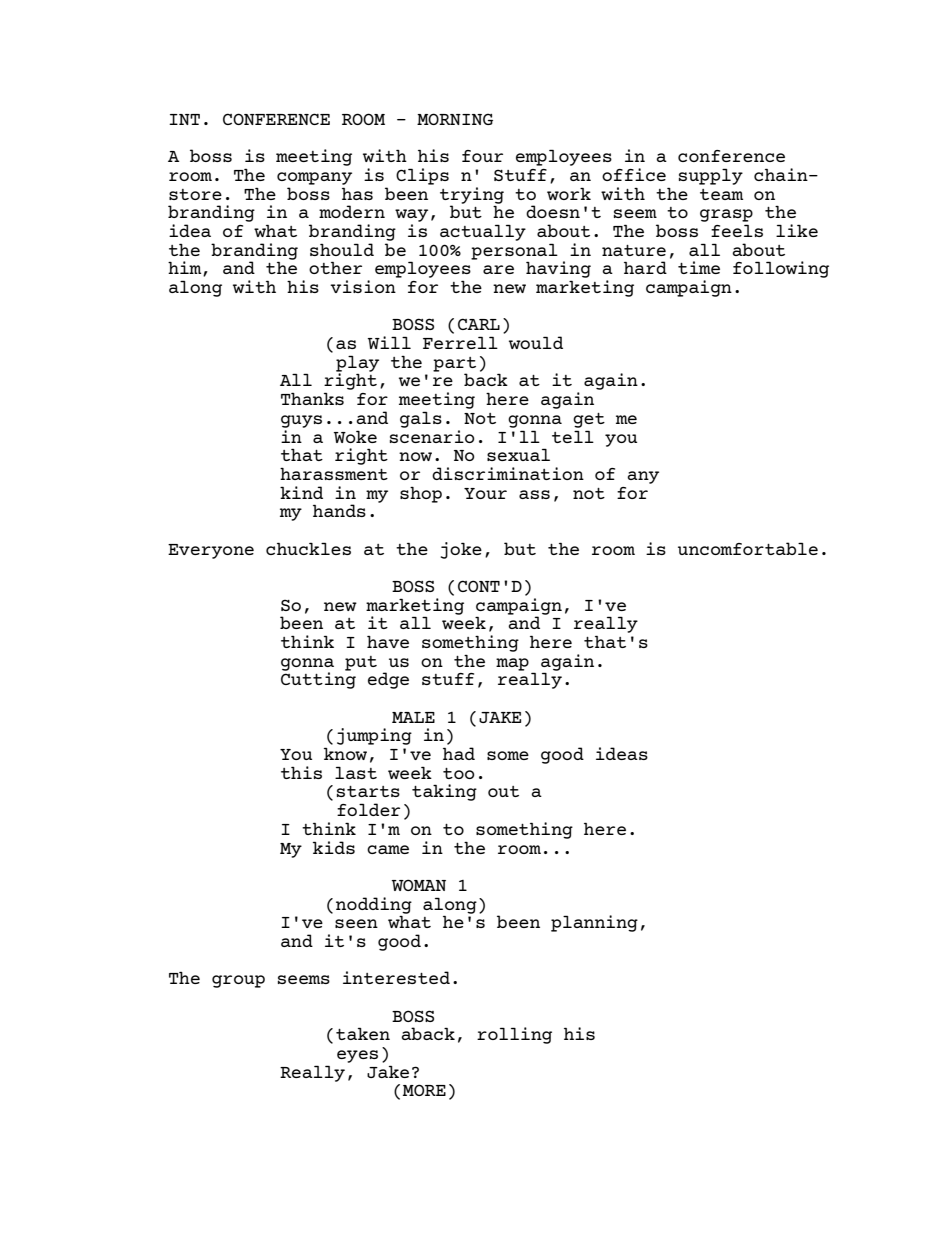 Image resolution: width=952 pixels, height=1233 pixels. I want to click on part, so click(454, 365).
